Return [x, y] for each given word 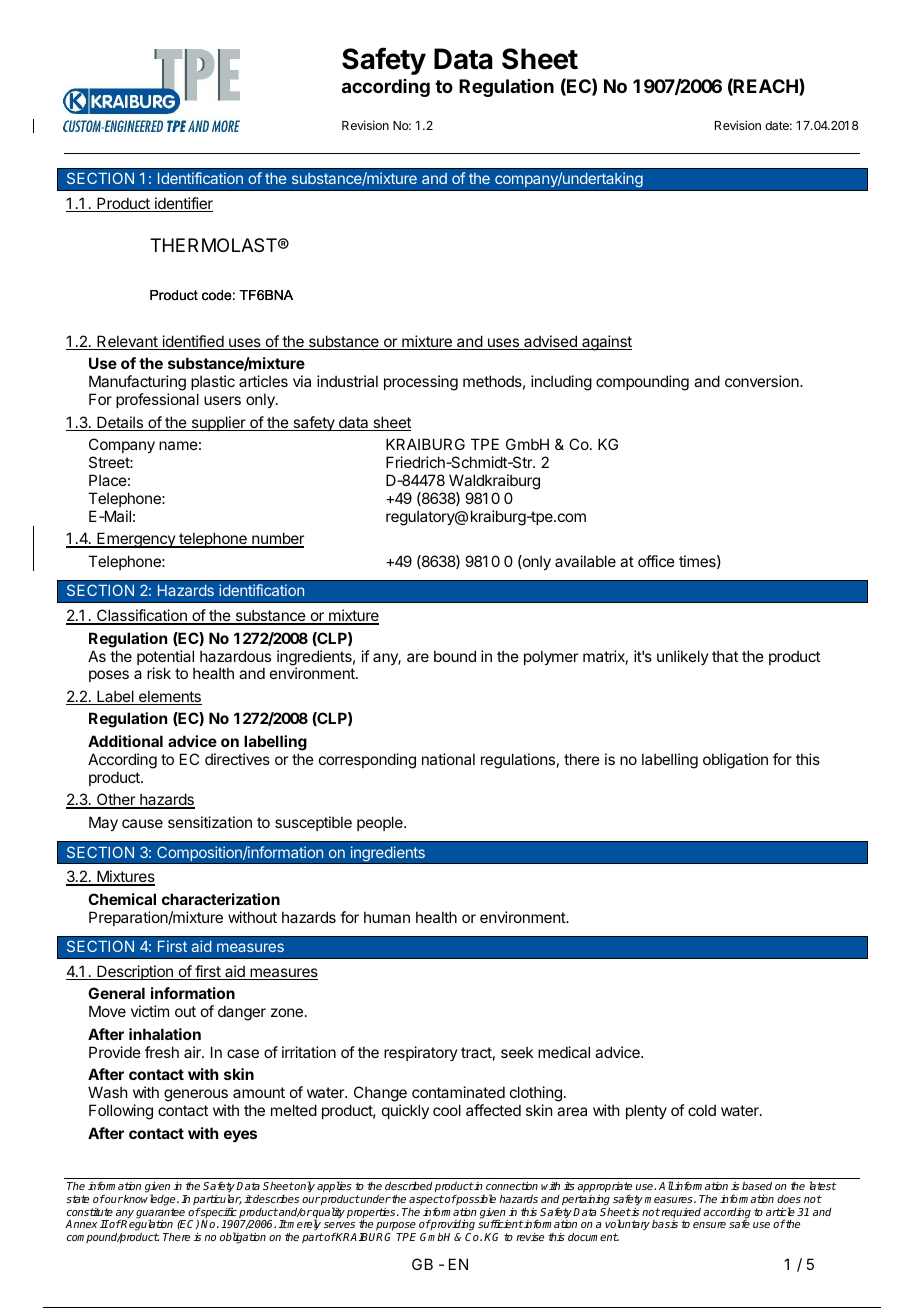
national [448, 759]
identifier [183, 204]
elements [169, 697]
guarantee [161, 1214]
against [606, 343]
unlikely [683, 657]
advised [550, 342]
